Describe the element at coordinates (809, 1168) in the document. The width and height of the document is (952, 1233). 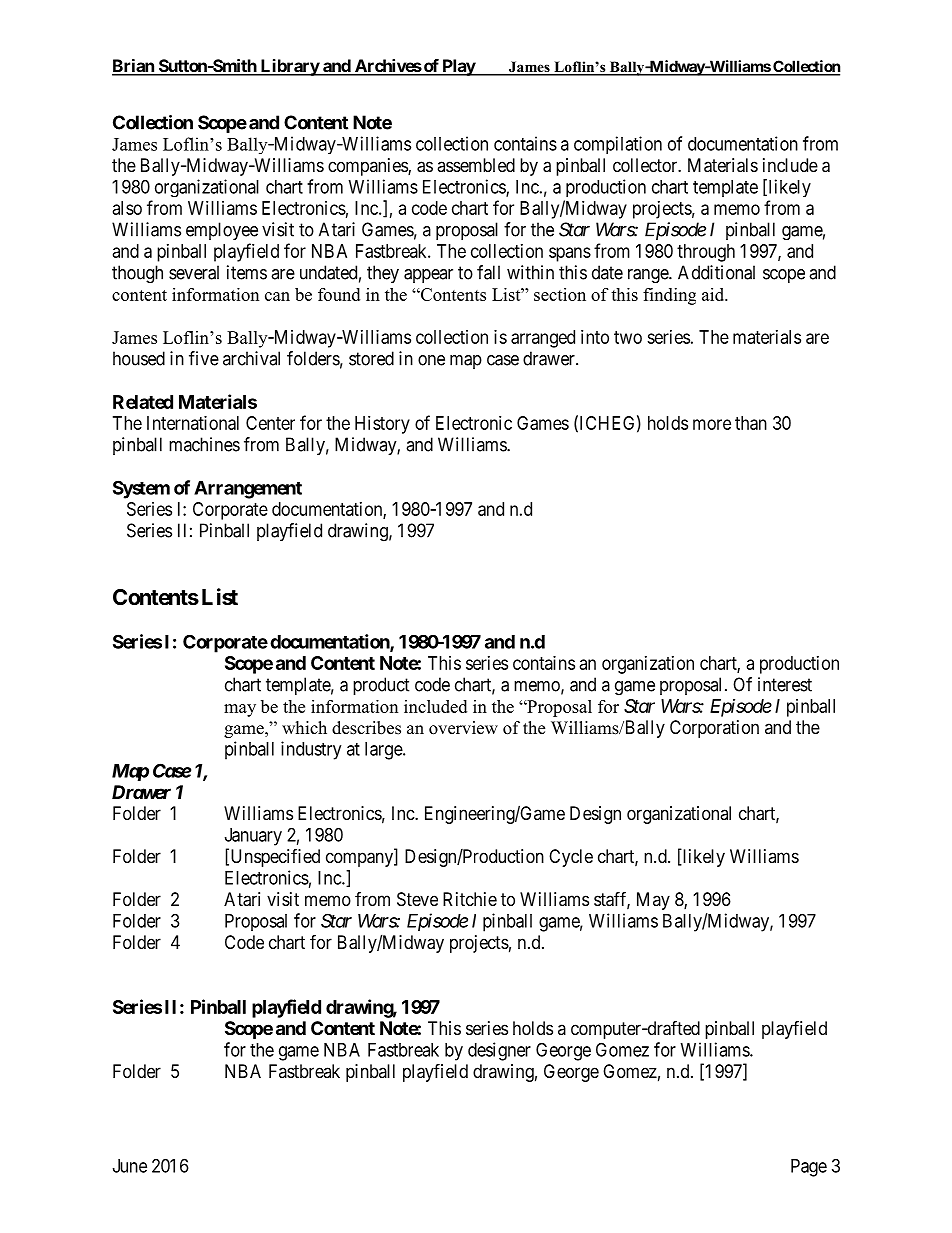
I see `Page` at that location.
